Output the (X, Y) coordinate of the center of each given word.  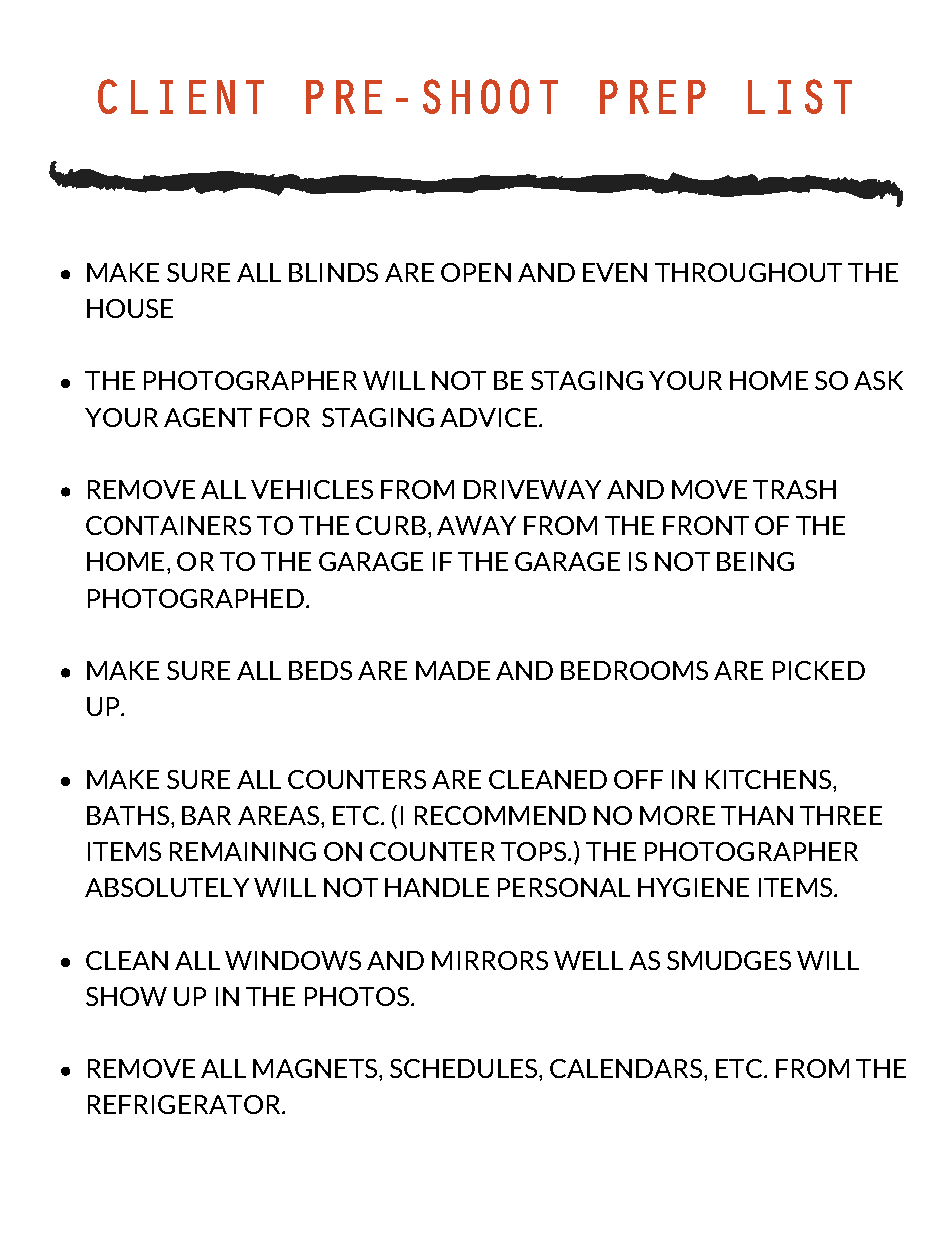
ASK (878, 380)
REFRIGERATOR (185, 1104)
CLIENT (181, 96)
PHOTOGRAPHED (196, 598)
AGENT (208, 417)
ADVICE (488, 417)
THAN (757, 815)
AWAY (476, 525)
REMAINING (243, 851)
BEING (755, 561)
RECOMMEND (500, 815)
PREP (653, 97)
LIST (800, 96)
